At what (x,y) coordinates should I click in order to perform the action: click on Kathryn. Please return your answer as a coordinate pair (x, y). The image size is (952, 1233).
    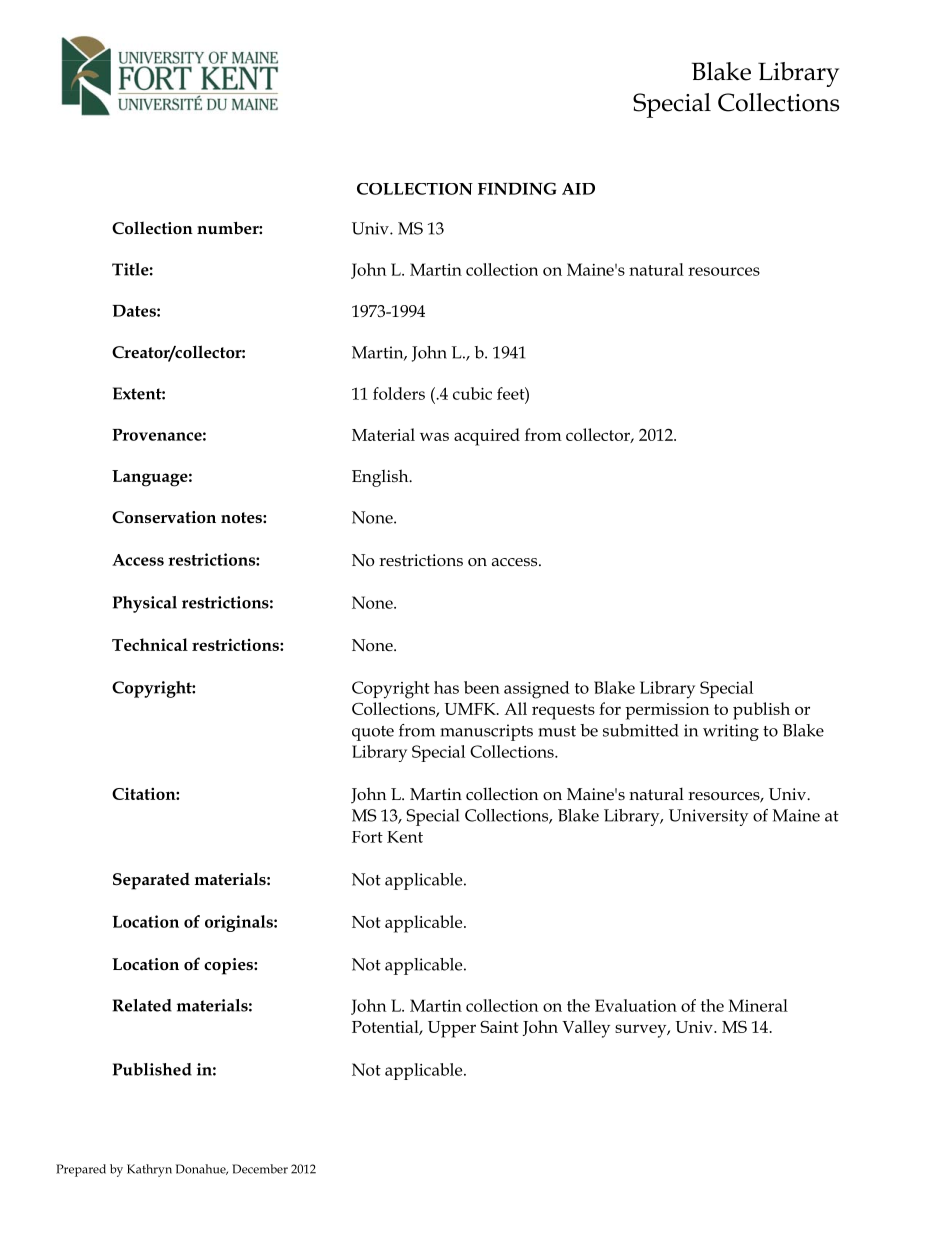
    Looking at the image, I should click on (149, 1170).
